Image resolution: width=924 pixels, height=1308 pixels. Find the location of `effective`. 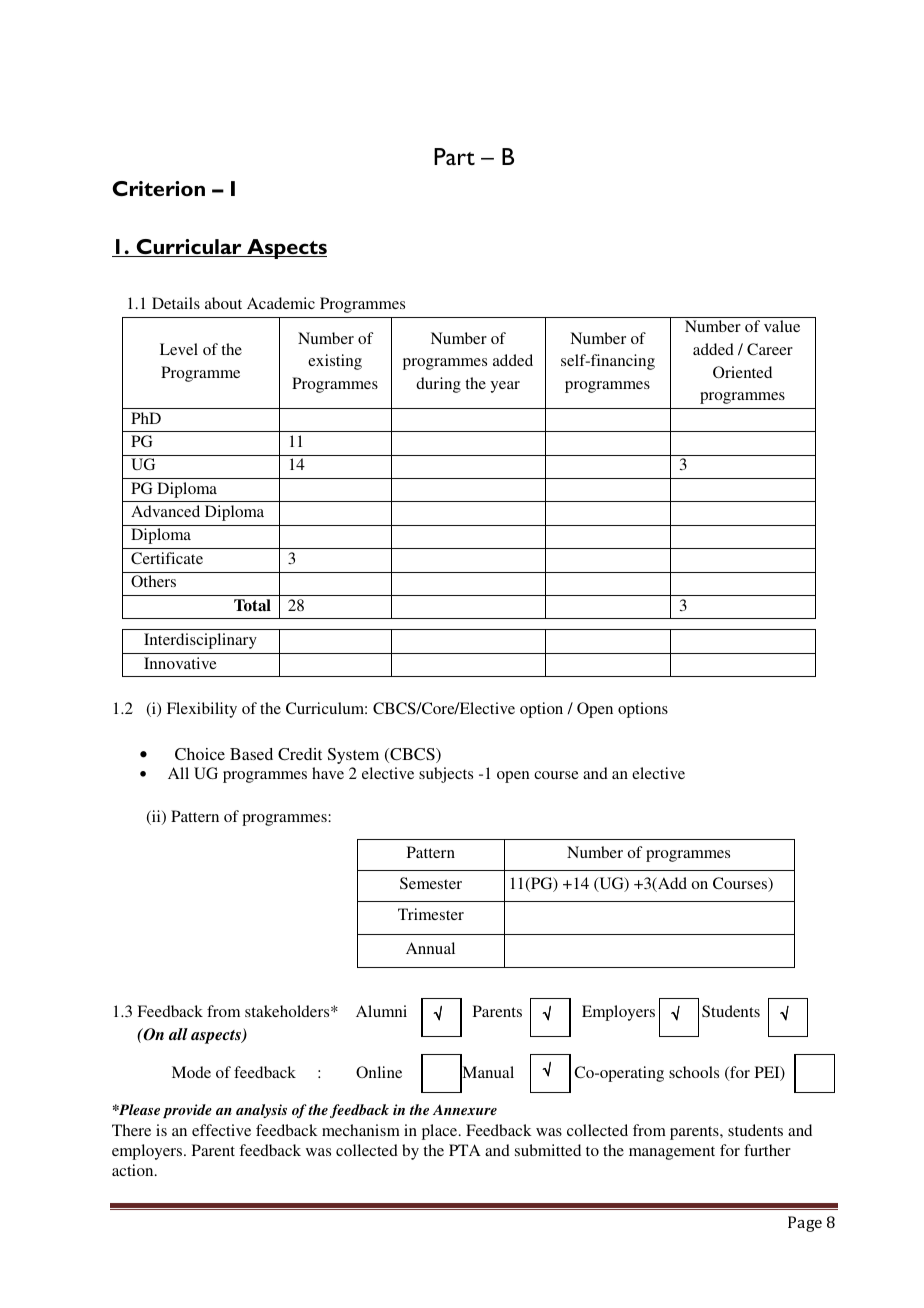

effective is located at coordinates (221, 1130).
